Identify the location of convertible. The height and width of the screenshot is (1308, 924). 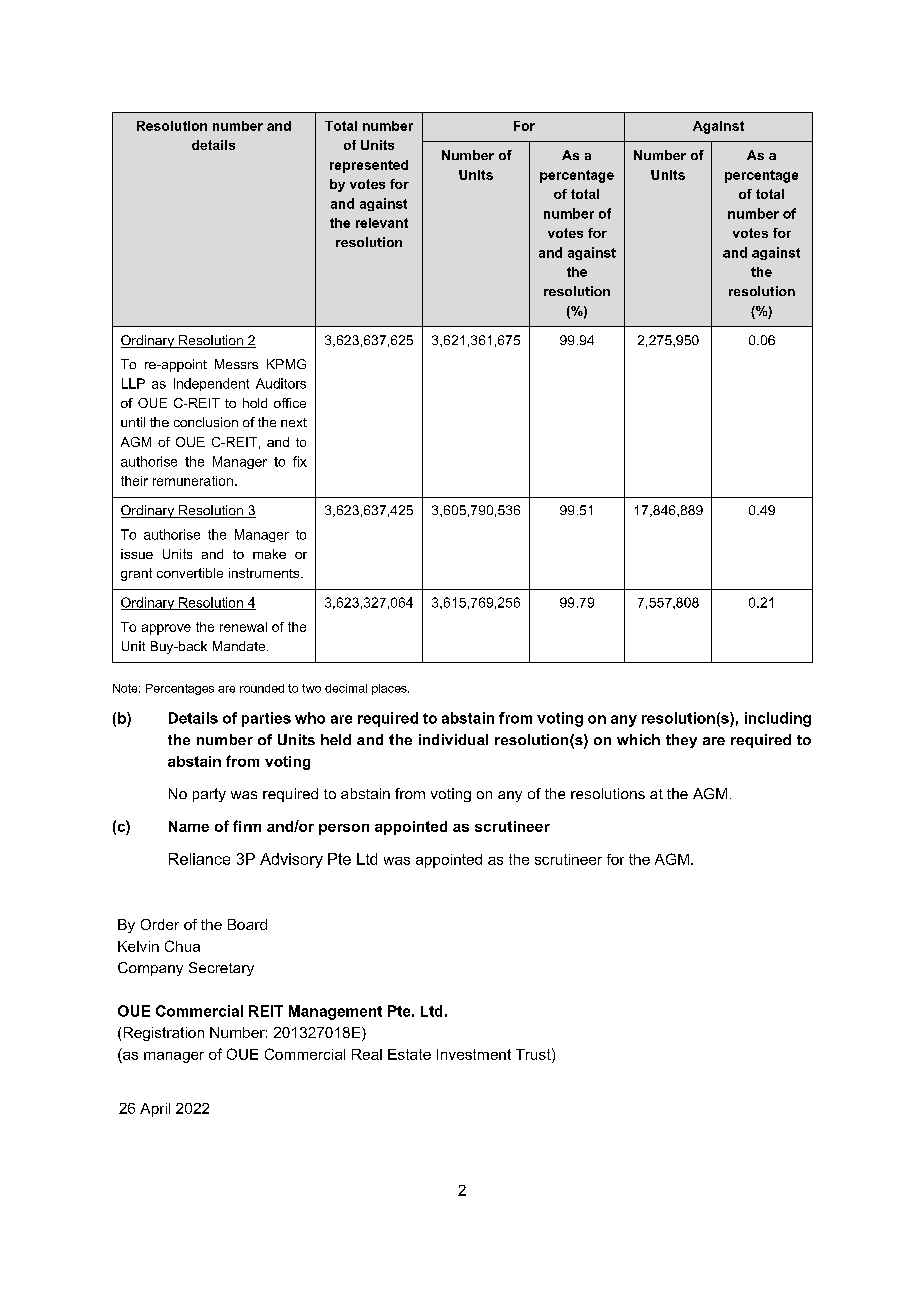
(190, 573).
